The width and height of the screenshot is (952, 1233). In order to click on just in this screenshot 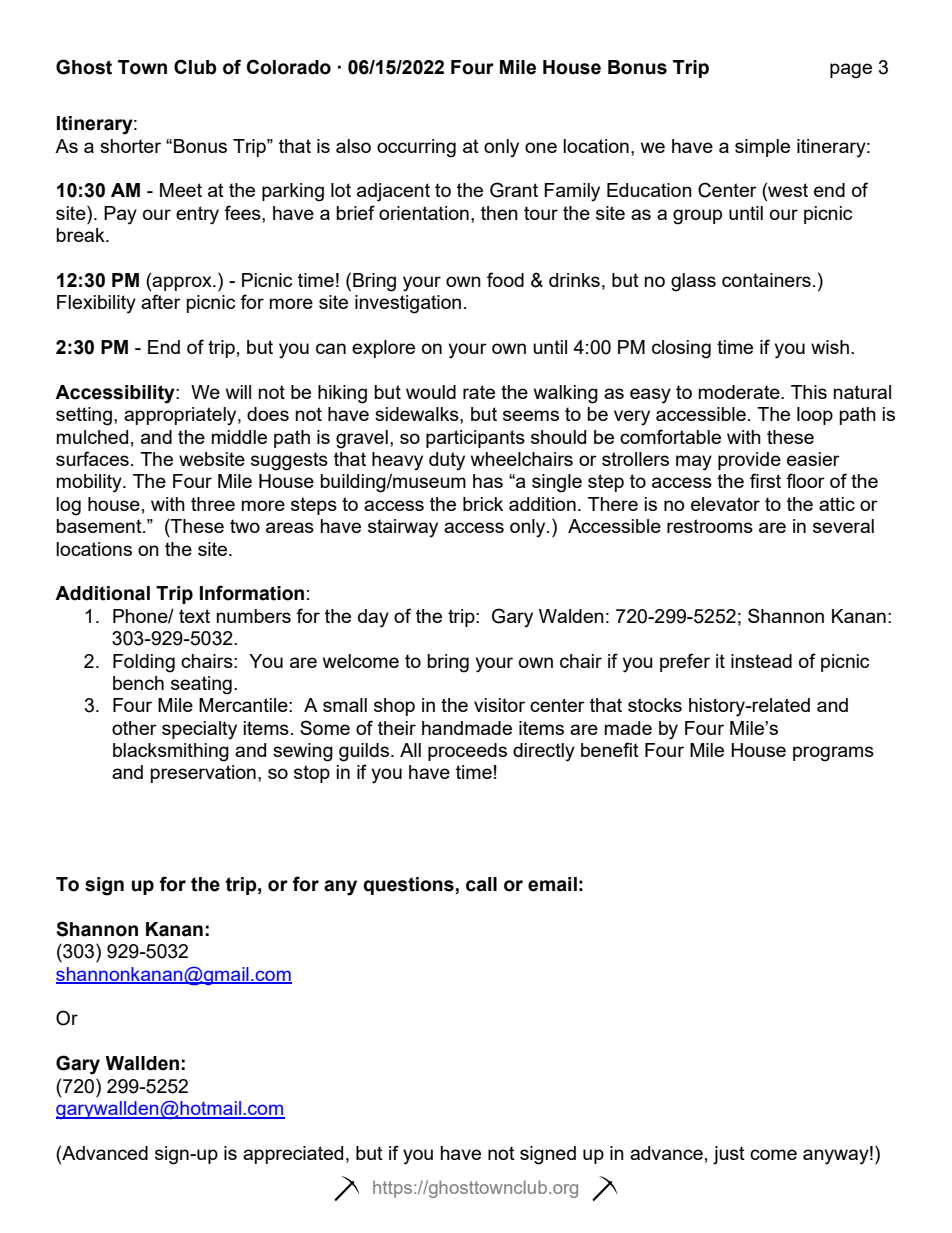, I will do `click(729, 1155)`.
